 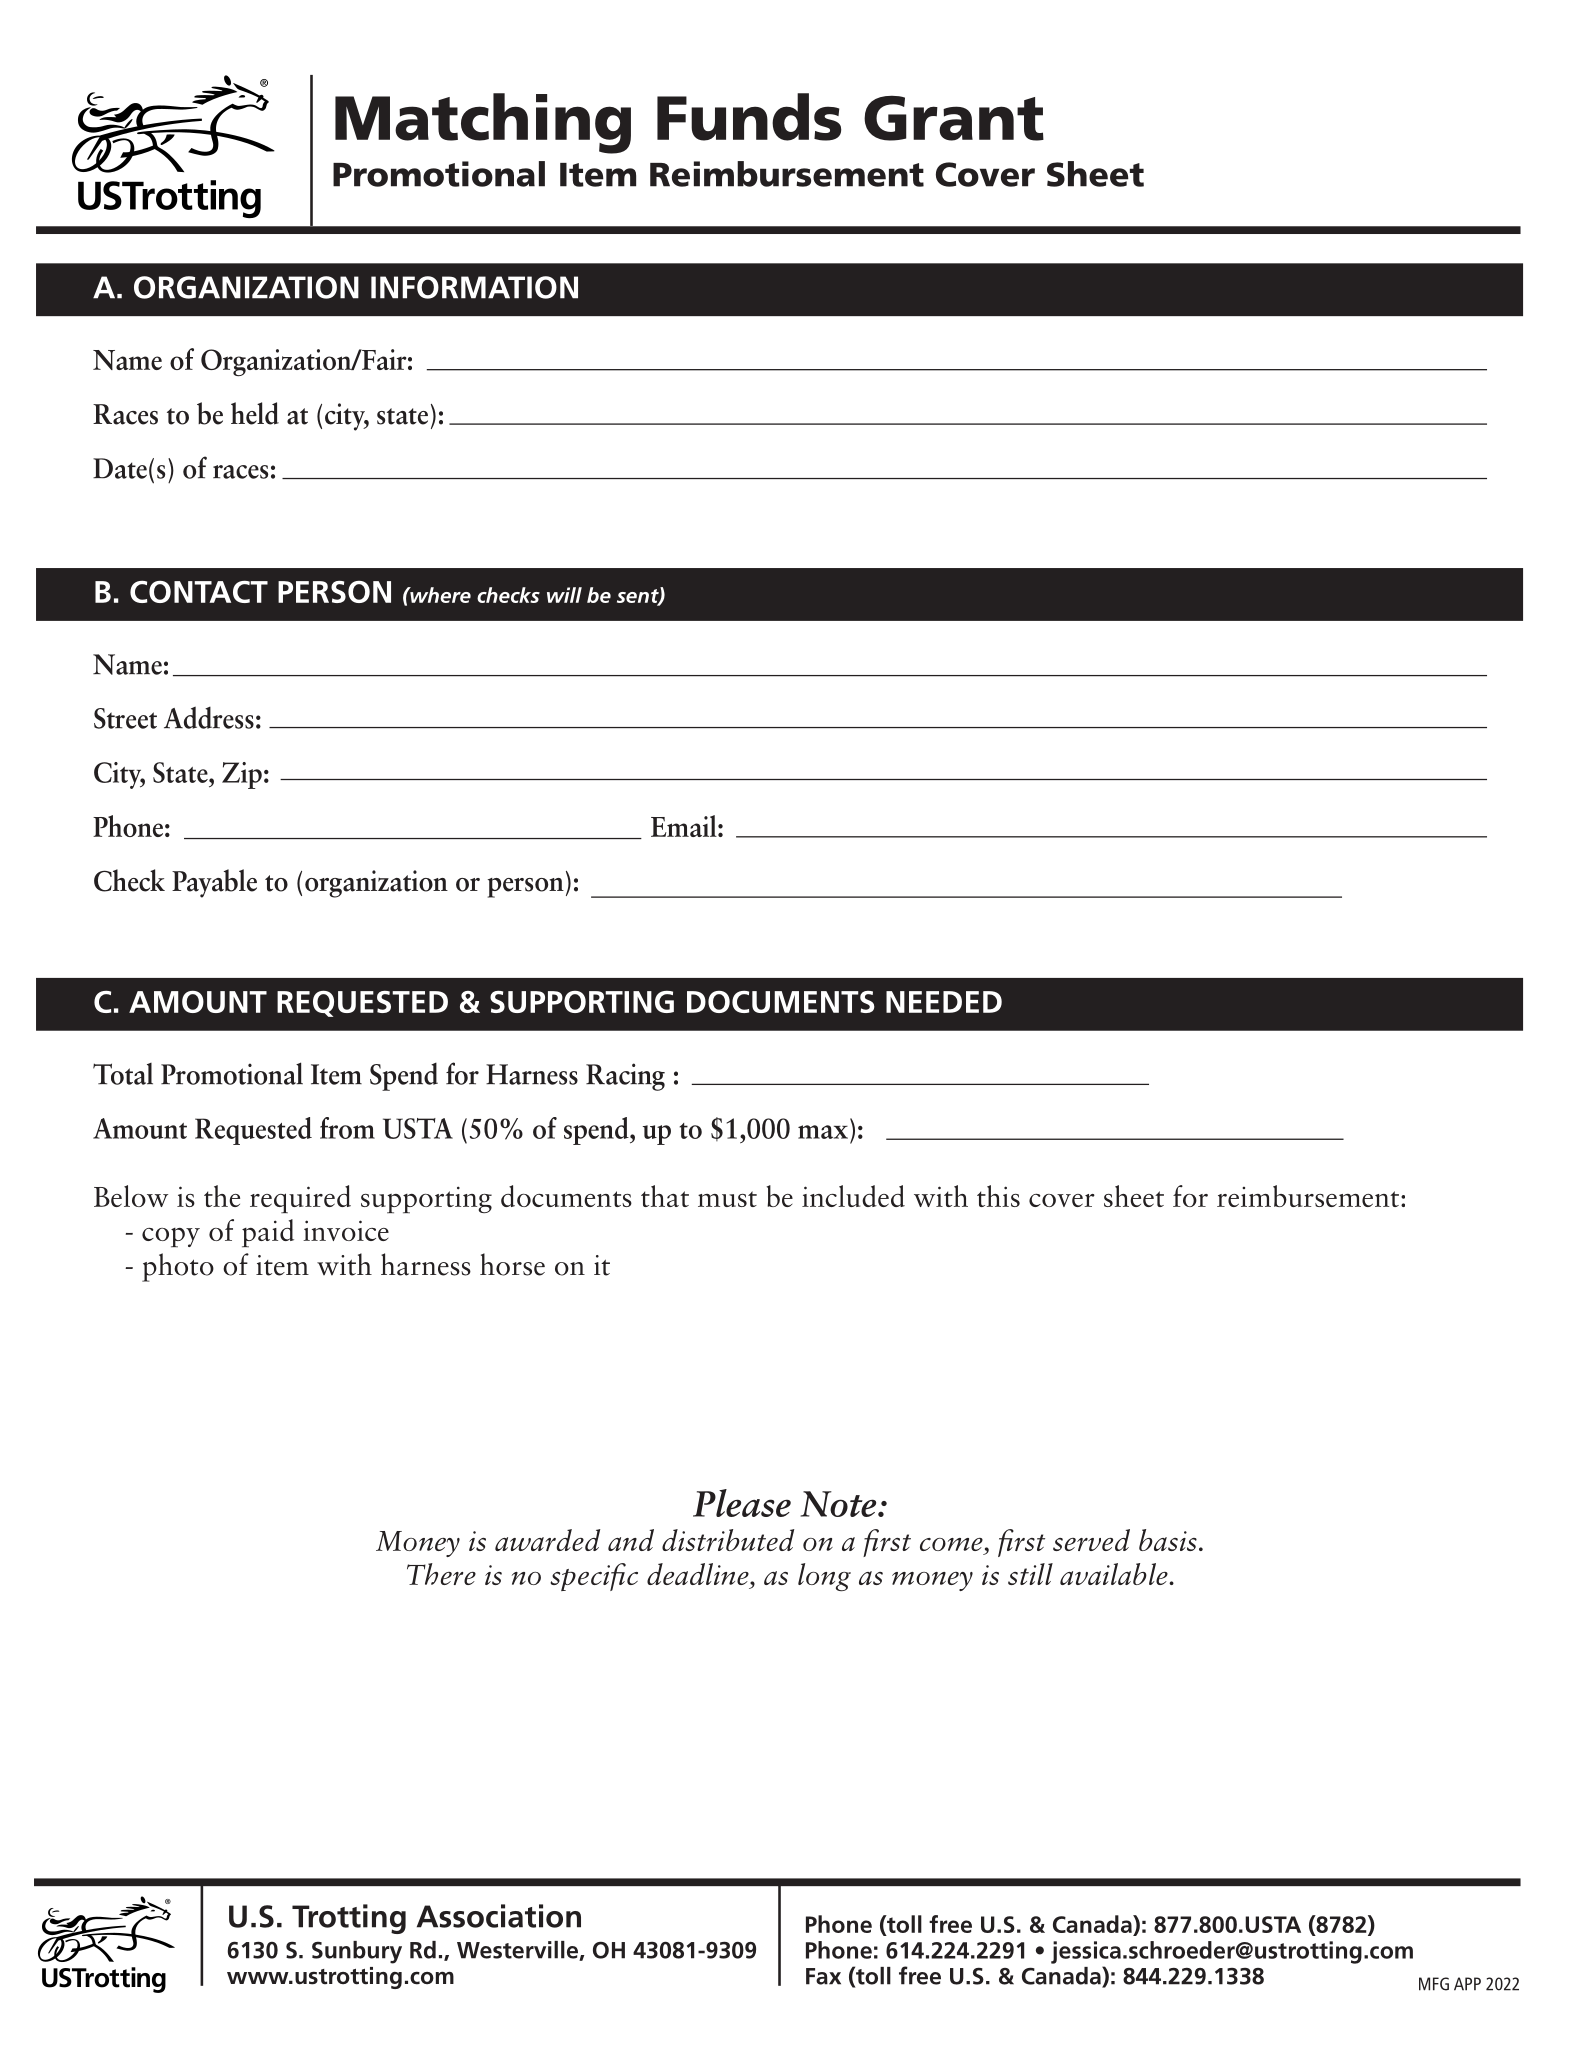 What do you see at coordinates (944, 1002) in the screenshot?
I see `NEEDED` at bounding box center [944, 1002].
